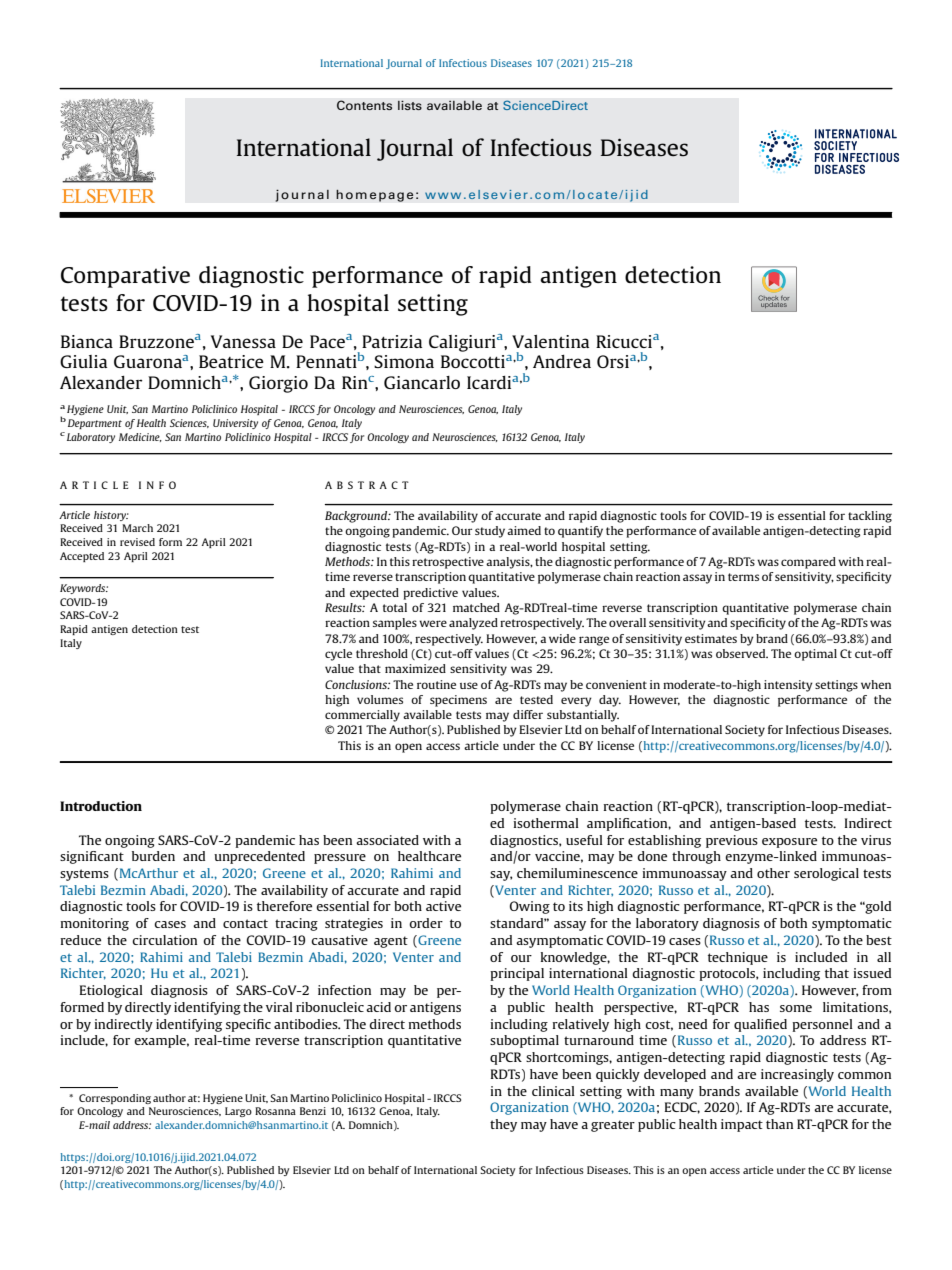  I want to click on lists, so click(410, 105).
